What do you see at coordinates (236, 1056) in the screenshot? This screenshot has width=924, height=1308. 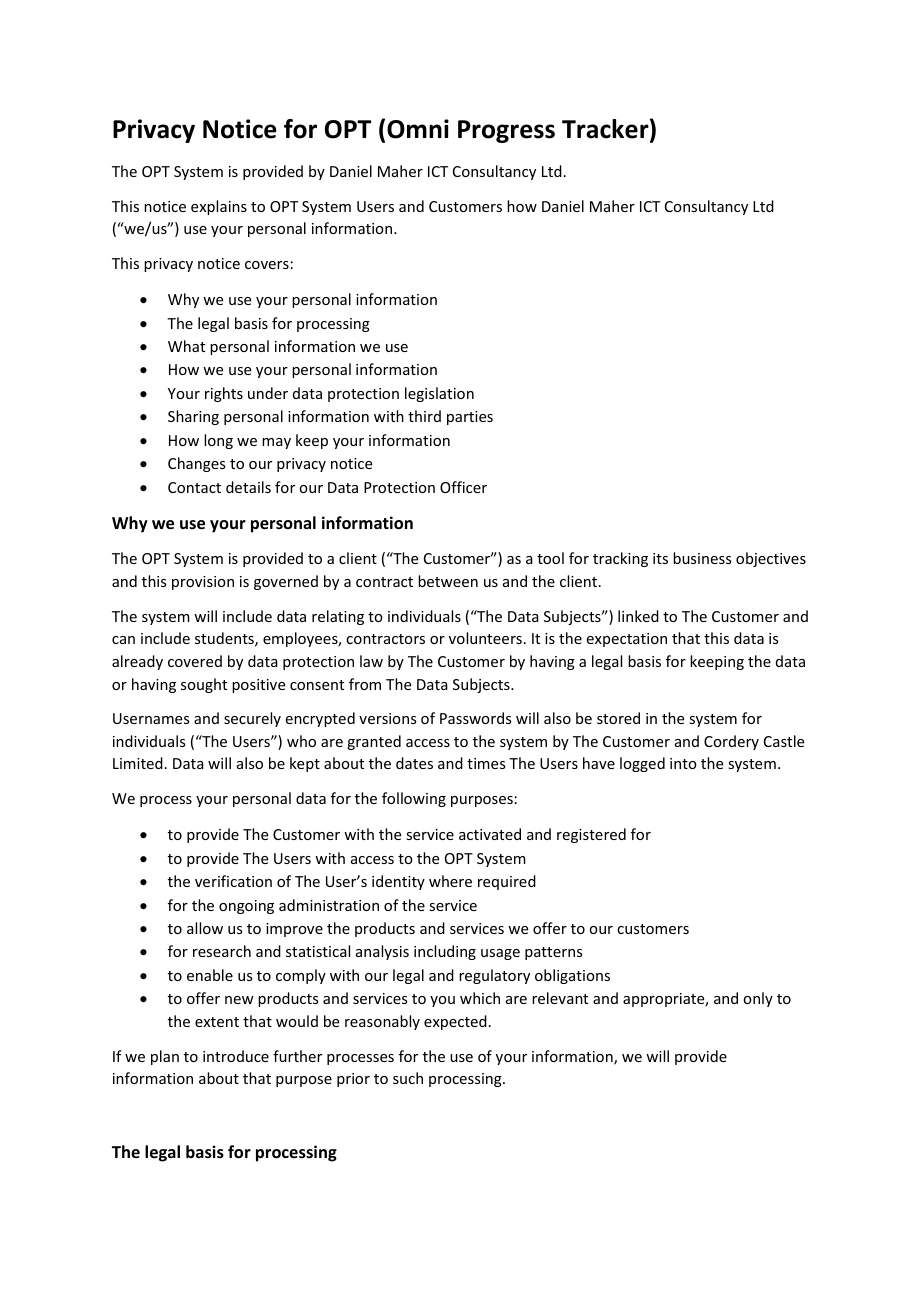 I see `introduce` at bounding box center [236, 1056].
